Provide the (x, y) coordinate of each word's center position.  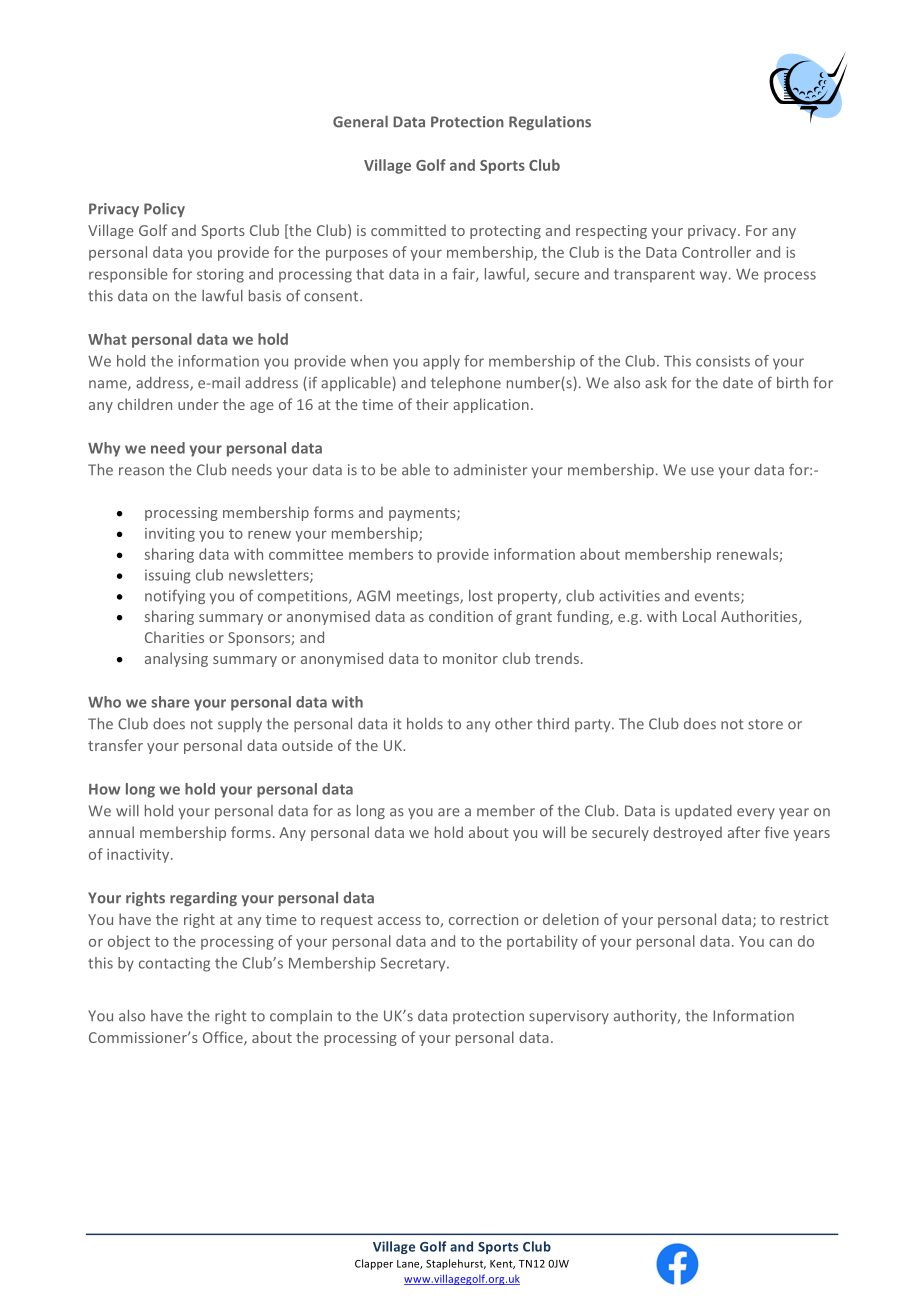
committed (408, 230)
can (780, 943)
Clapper (374, 1264)
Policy (164, 210)
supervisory (569, 1017)
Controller (716, 252)
